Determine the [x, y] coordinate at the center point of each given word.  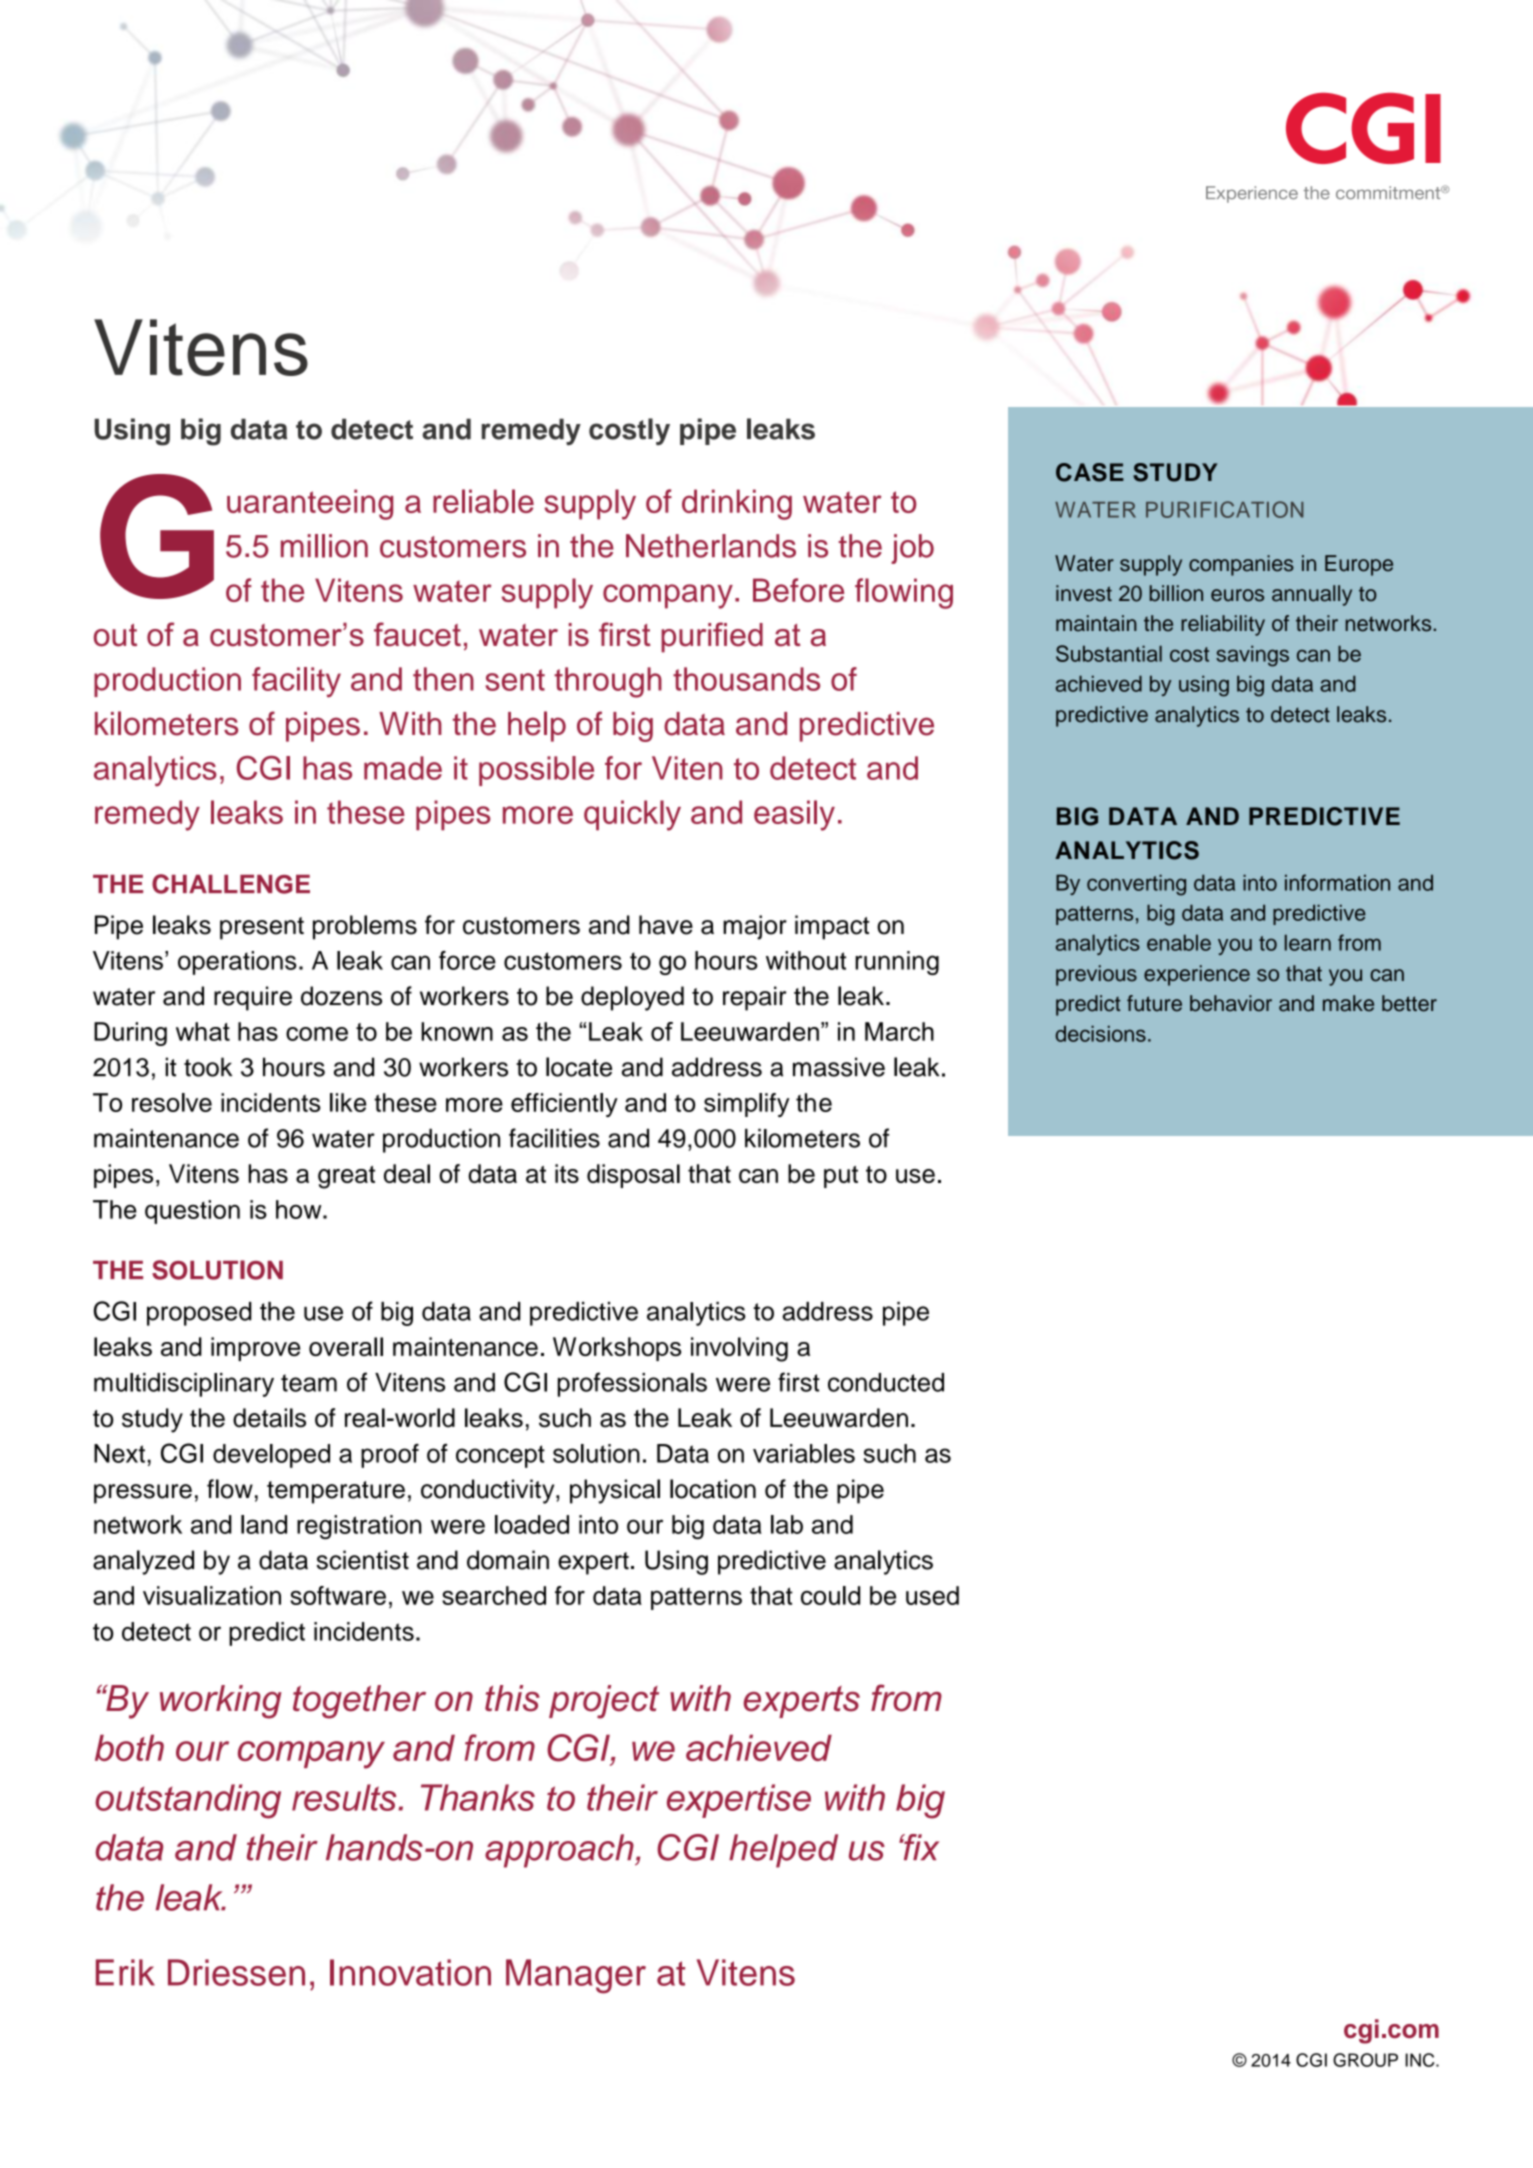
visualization [212, 1595]
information [1337, 882]
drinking [737, 504]
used [932, 1595]
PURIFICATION [1224, 509]
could [830, 1595]
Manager [576, 1976]
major [755, 927]
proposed [199, 1314]
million [324, 546]
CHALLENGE [231, 884]
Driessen [236, 1972]
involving [739, 1349]
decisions [1101, 1033]
